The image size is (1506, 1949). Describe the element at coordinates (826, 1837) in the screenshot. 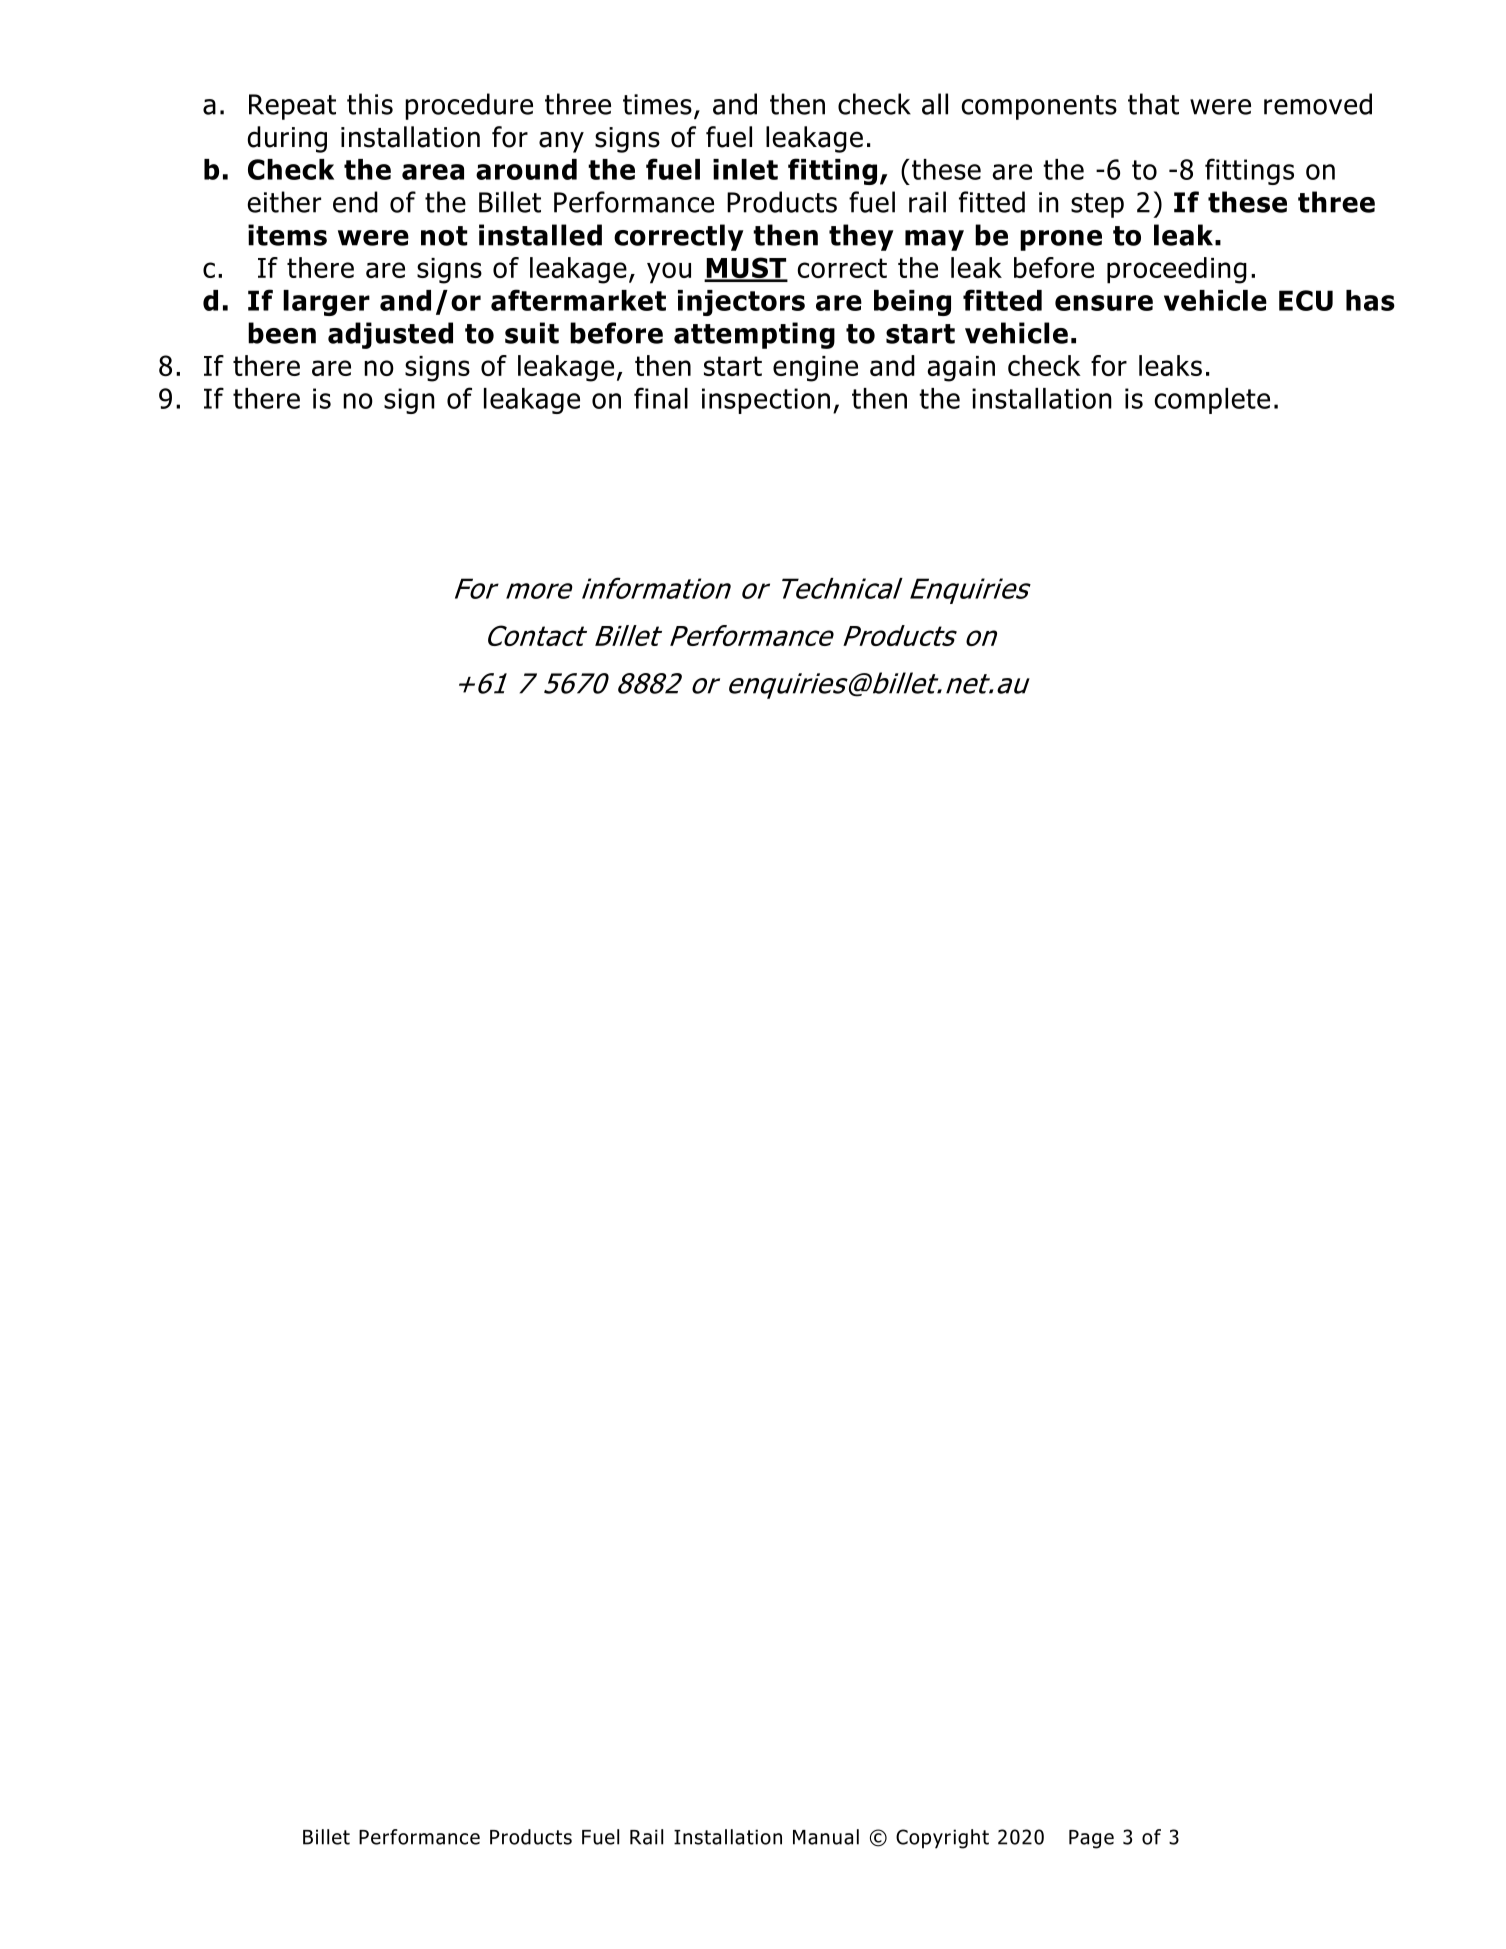

I see `Manual` at that location.
